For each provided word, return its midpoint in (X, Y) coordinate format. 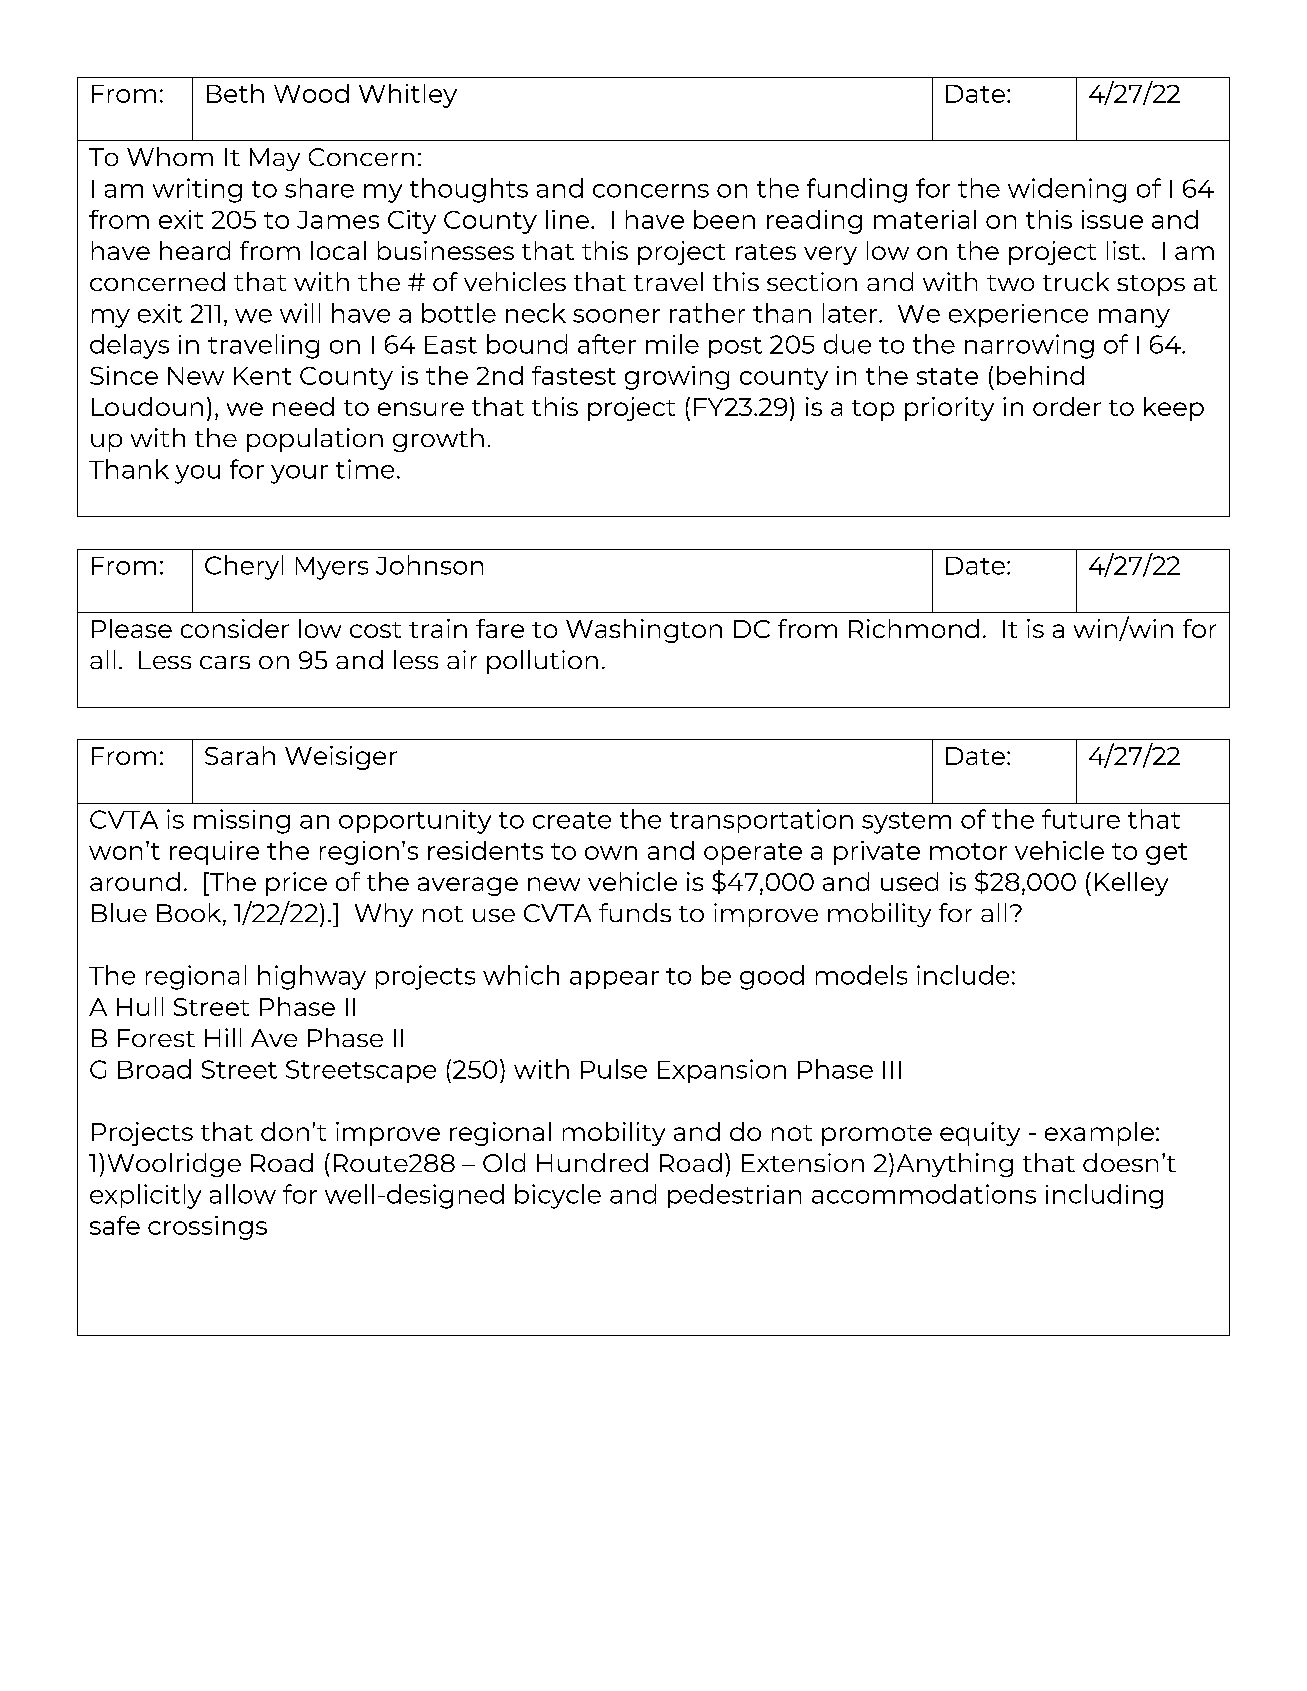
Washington (644, 631)
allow (243, 1194)
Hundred (592, 1162)
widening (1067, 190)
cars (225, 662)
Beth (235, 93)
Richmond (914, 628)
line (567, 219)
